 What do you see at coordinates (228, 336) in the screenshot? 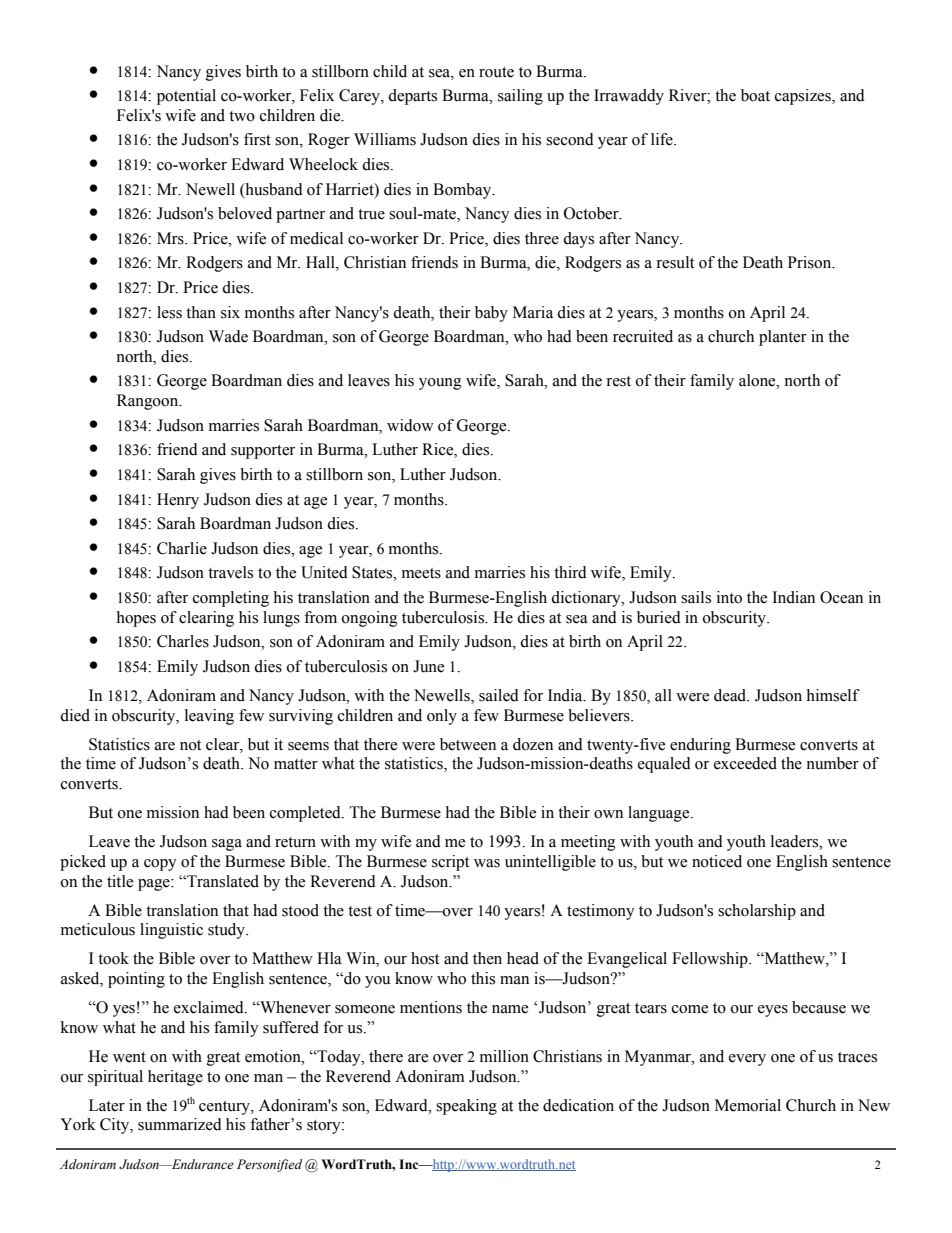
I see `Wade` at bounding box center [228, 336].
